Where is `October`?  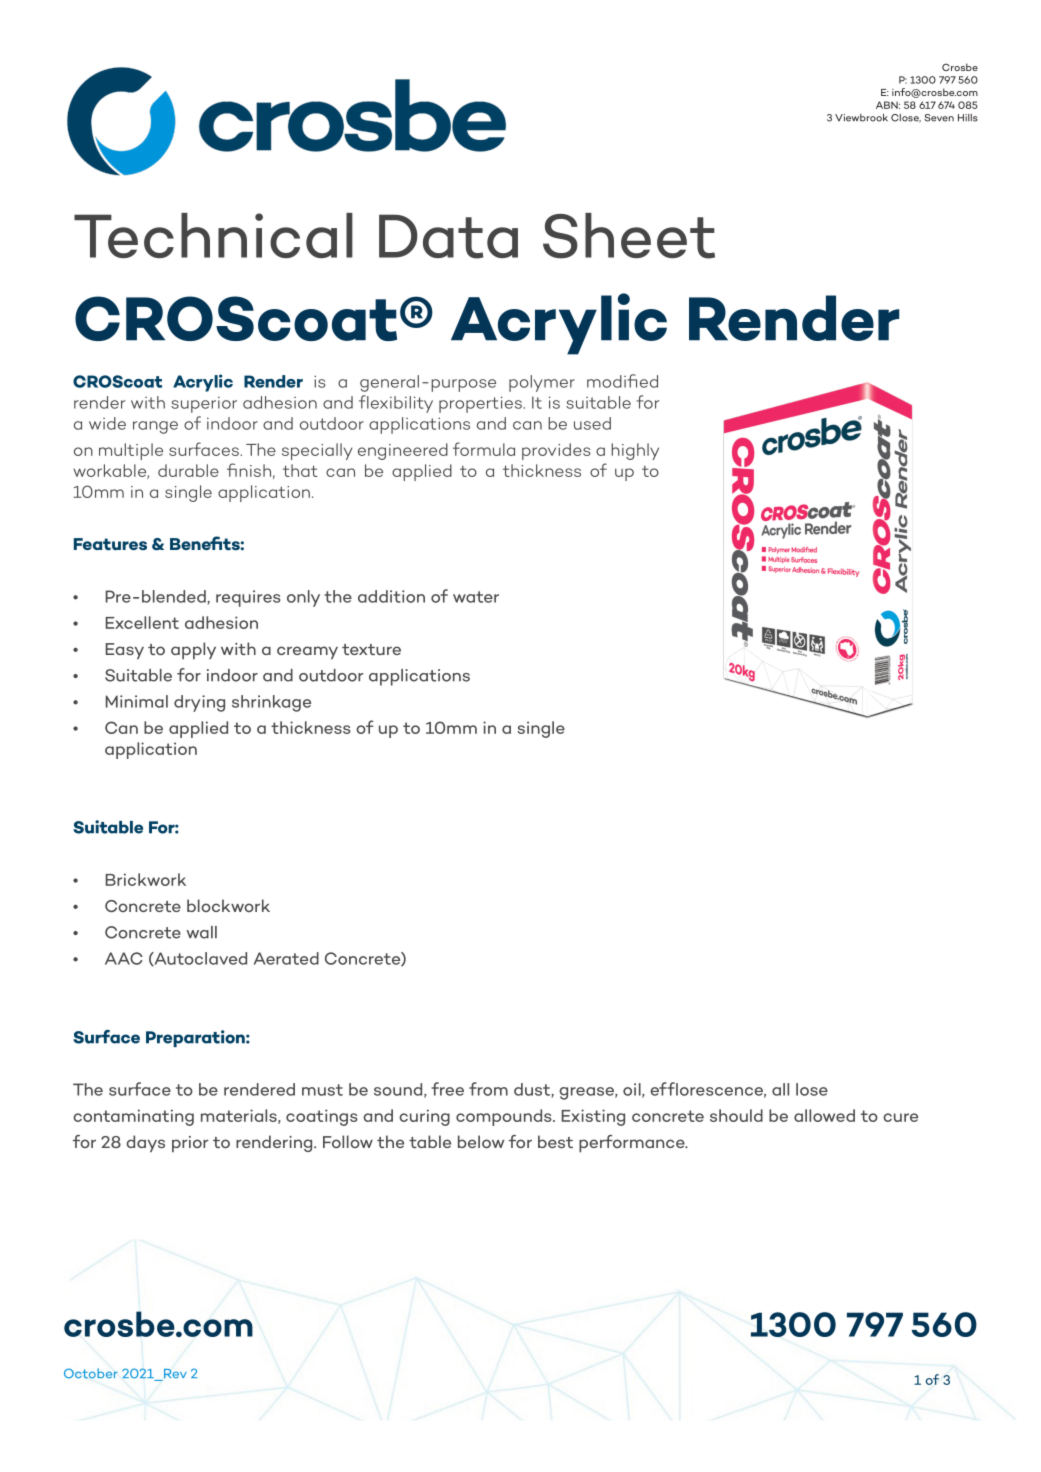
October is located at coordinates (91, 1373).
